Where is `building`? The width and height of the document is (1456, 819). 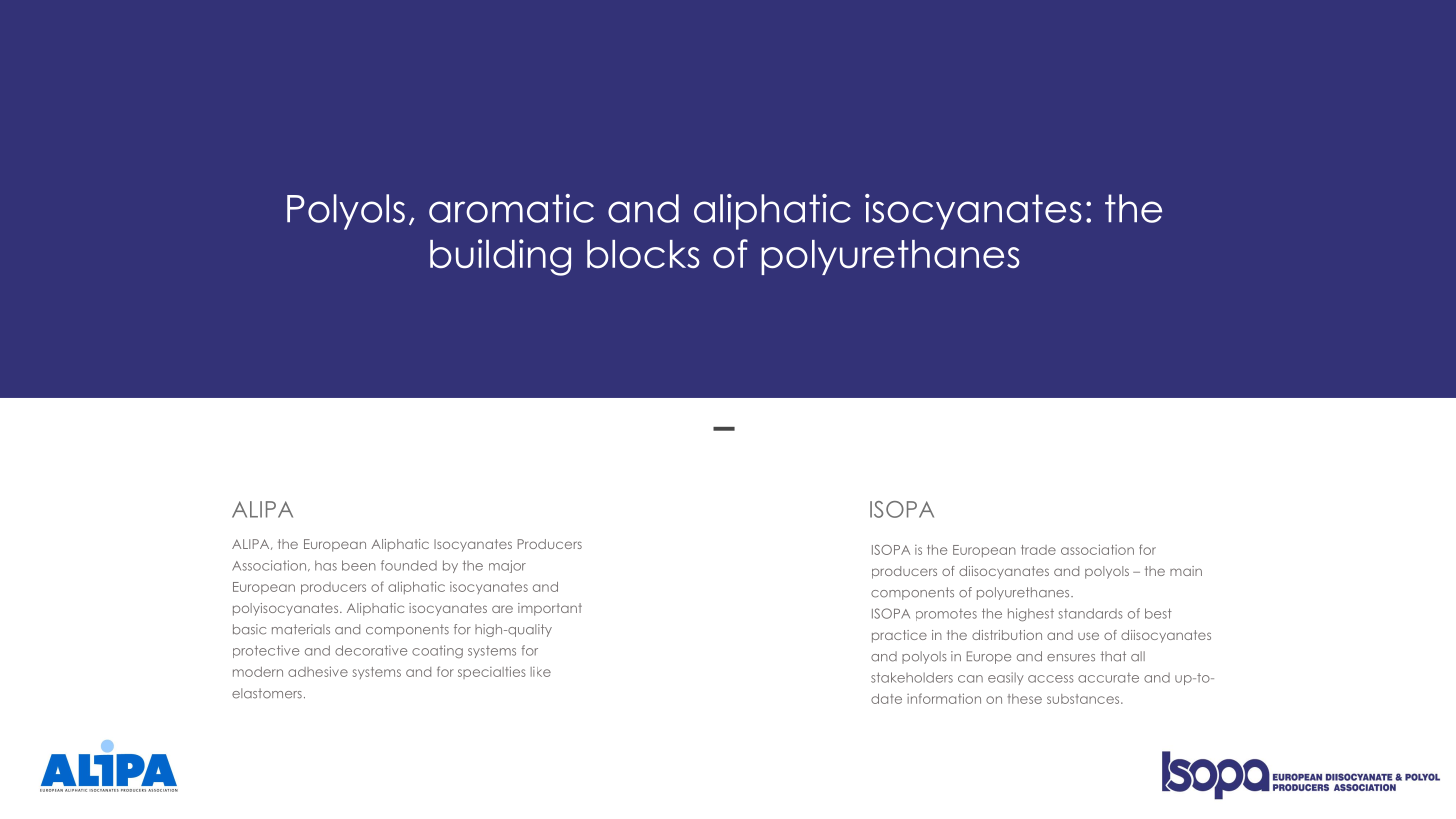
building is located at coordinates (500, 257).
